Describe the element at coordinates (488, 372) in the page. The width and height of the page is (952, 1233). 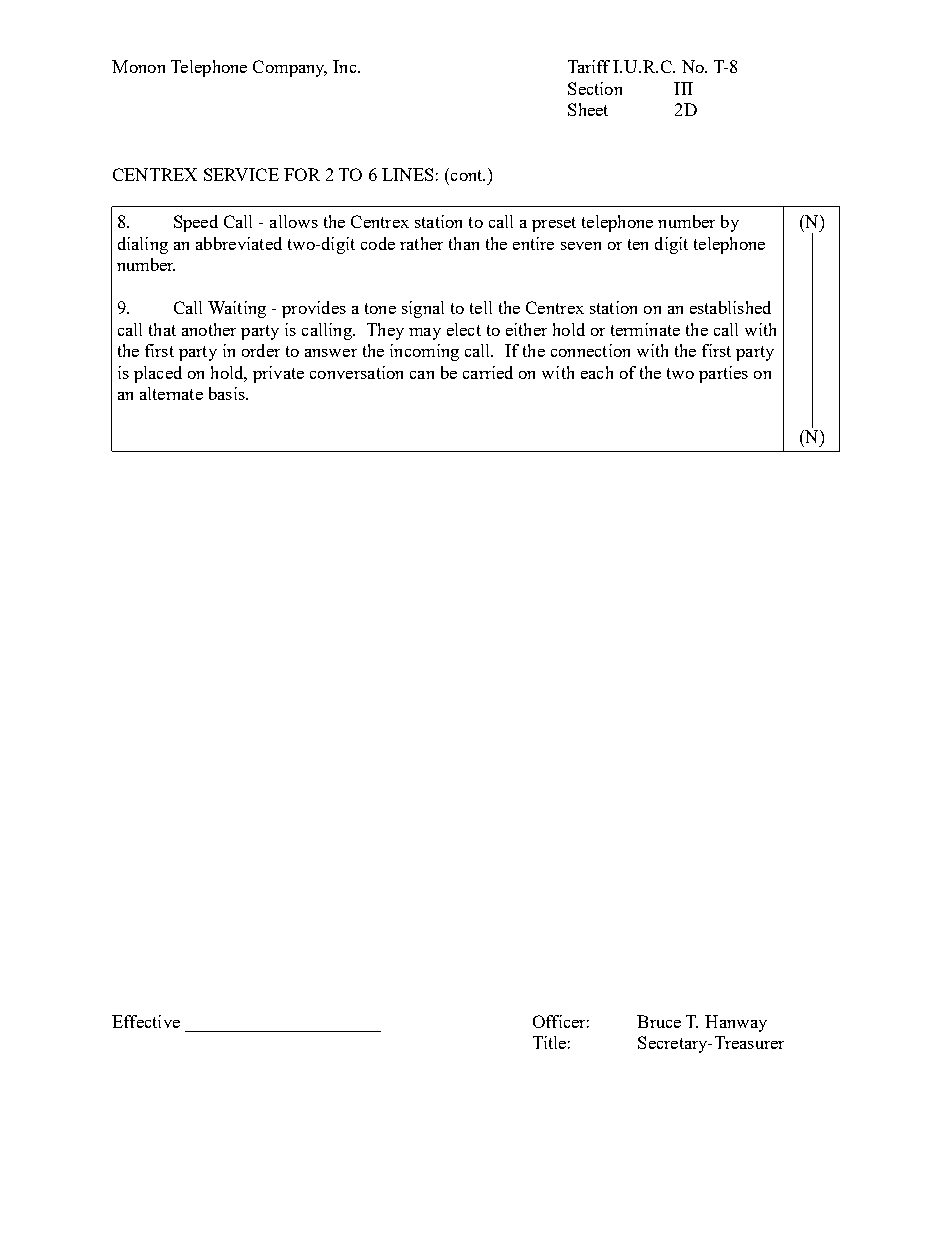
I see `carried` at that location.
